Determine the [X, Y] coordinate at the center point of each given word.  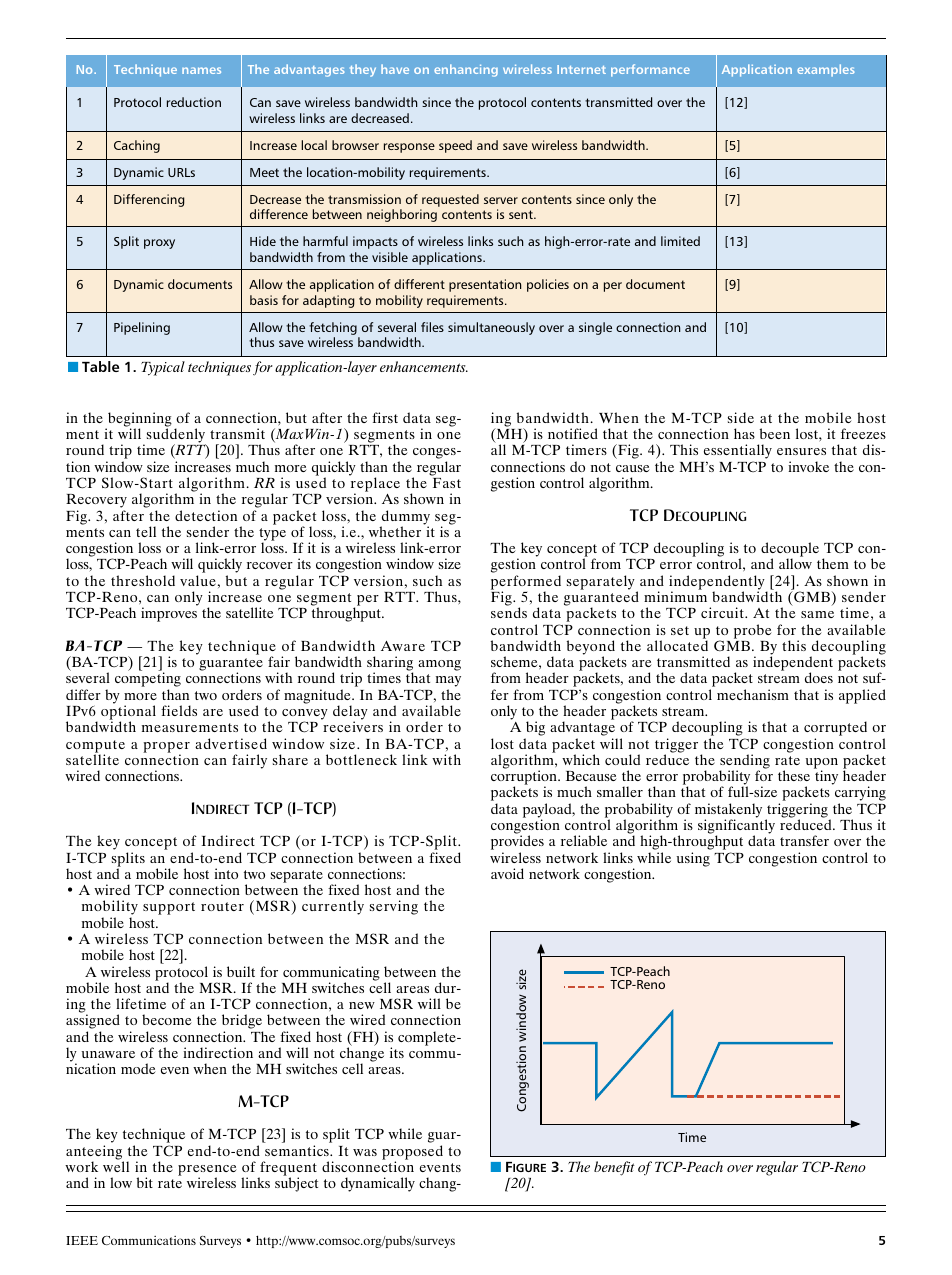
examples [826, 70]
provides [517, 844]
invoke [808, 466]
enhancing [466, 70]
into [226, 873]
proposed [412, 1153]
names [201, 70]
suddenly [177, 437]
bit [145, 1182]
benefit [614, 1168]
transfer [804, 840]
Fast [447, 483]
